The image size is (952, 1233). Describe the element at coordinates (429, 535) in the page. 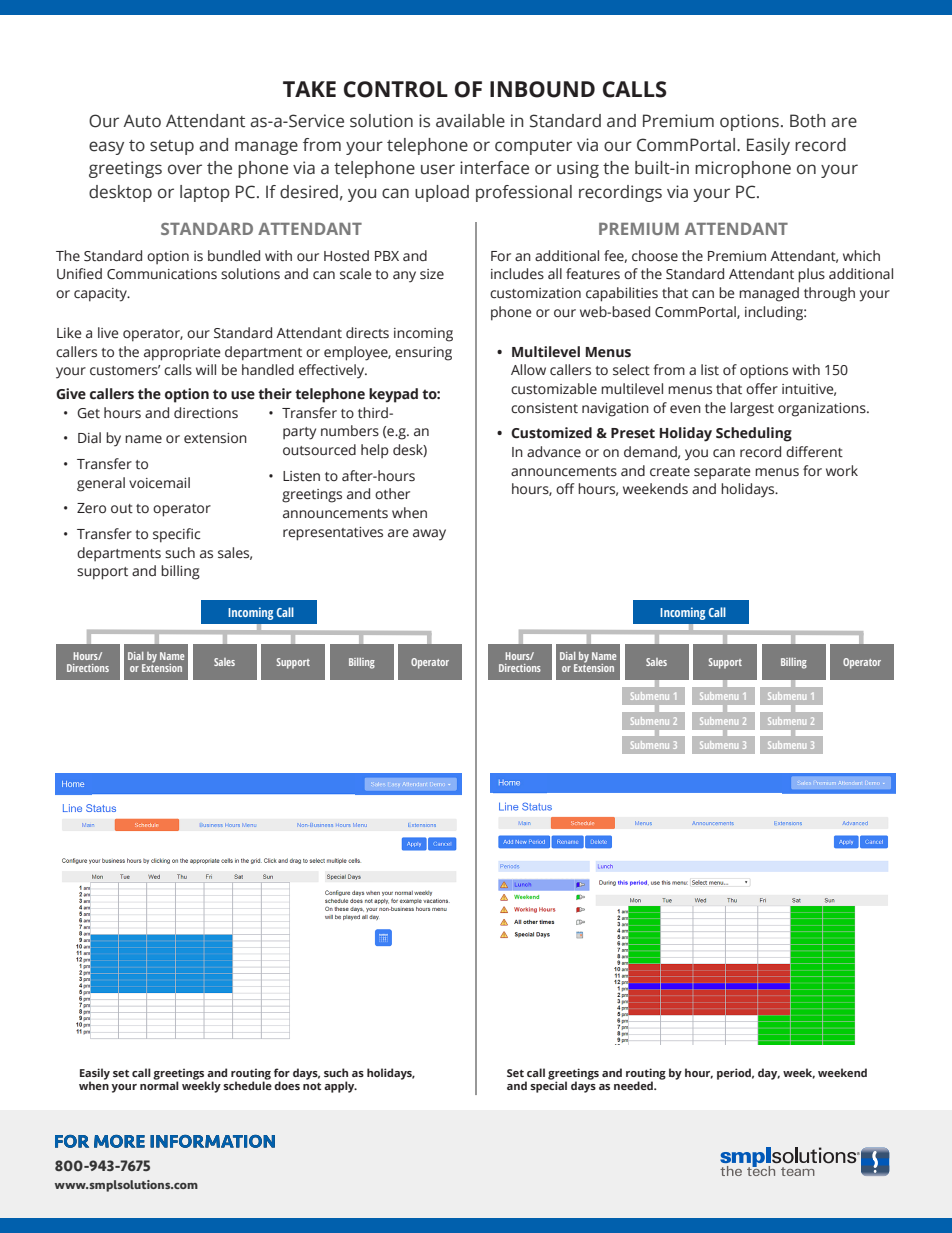

I see `away` at that location.
